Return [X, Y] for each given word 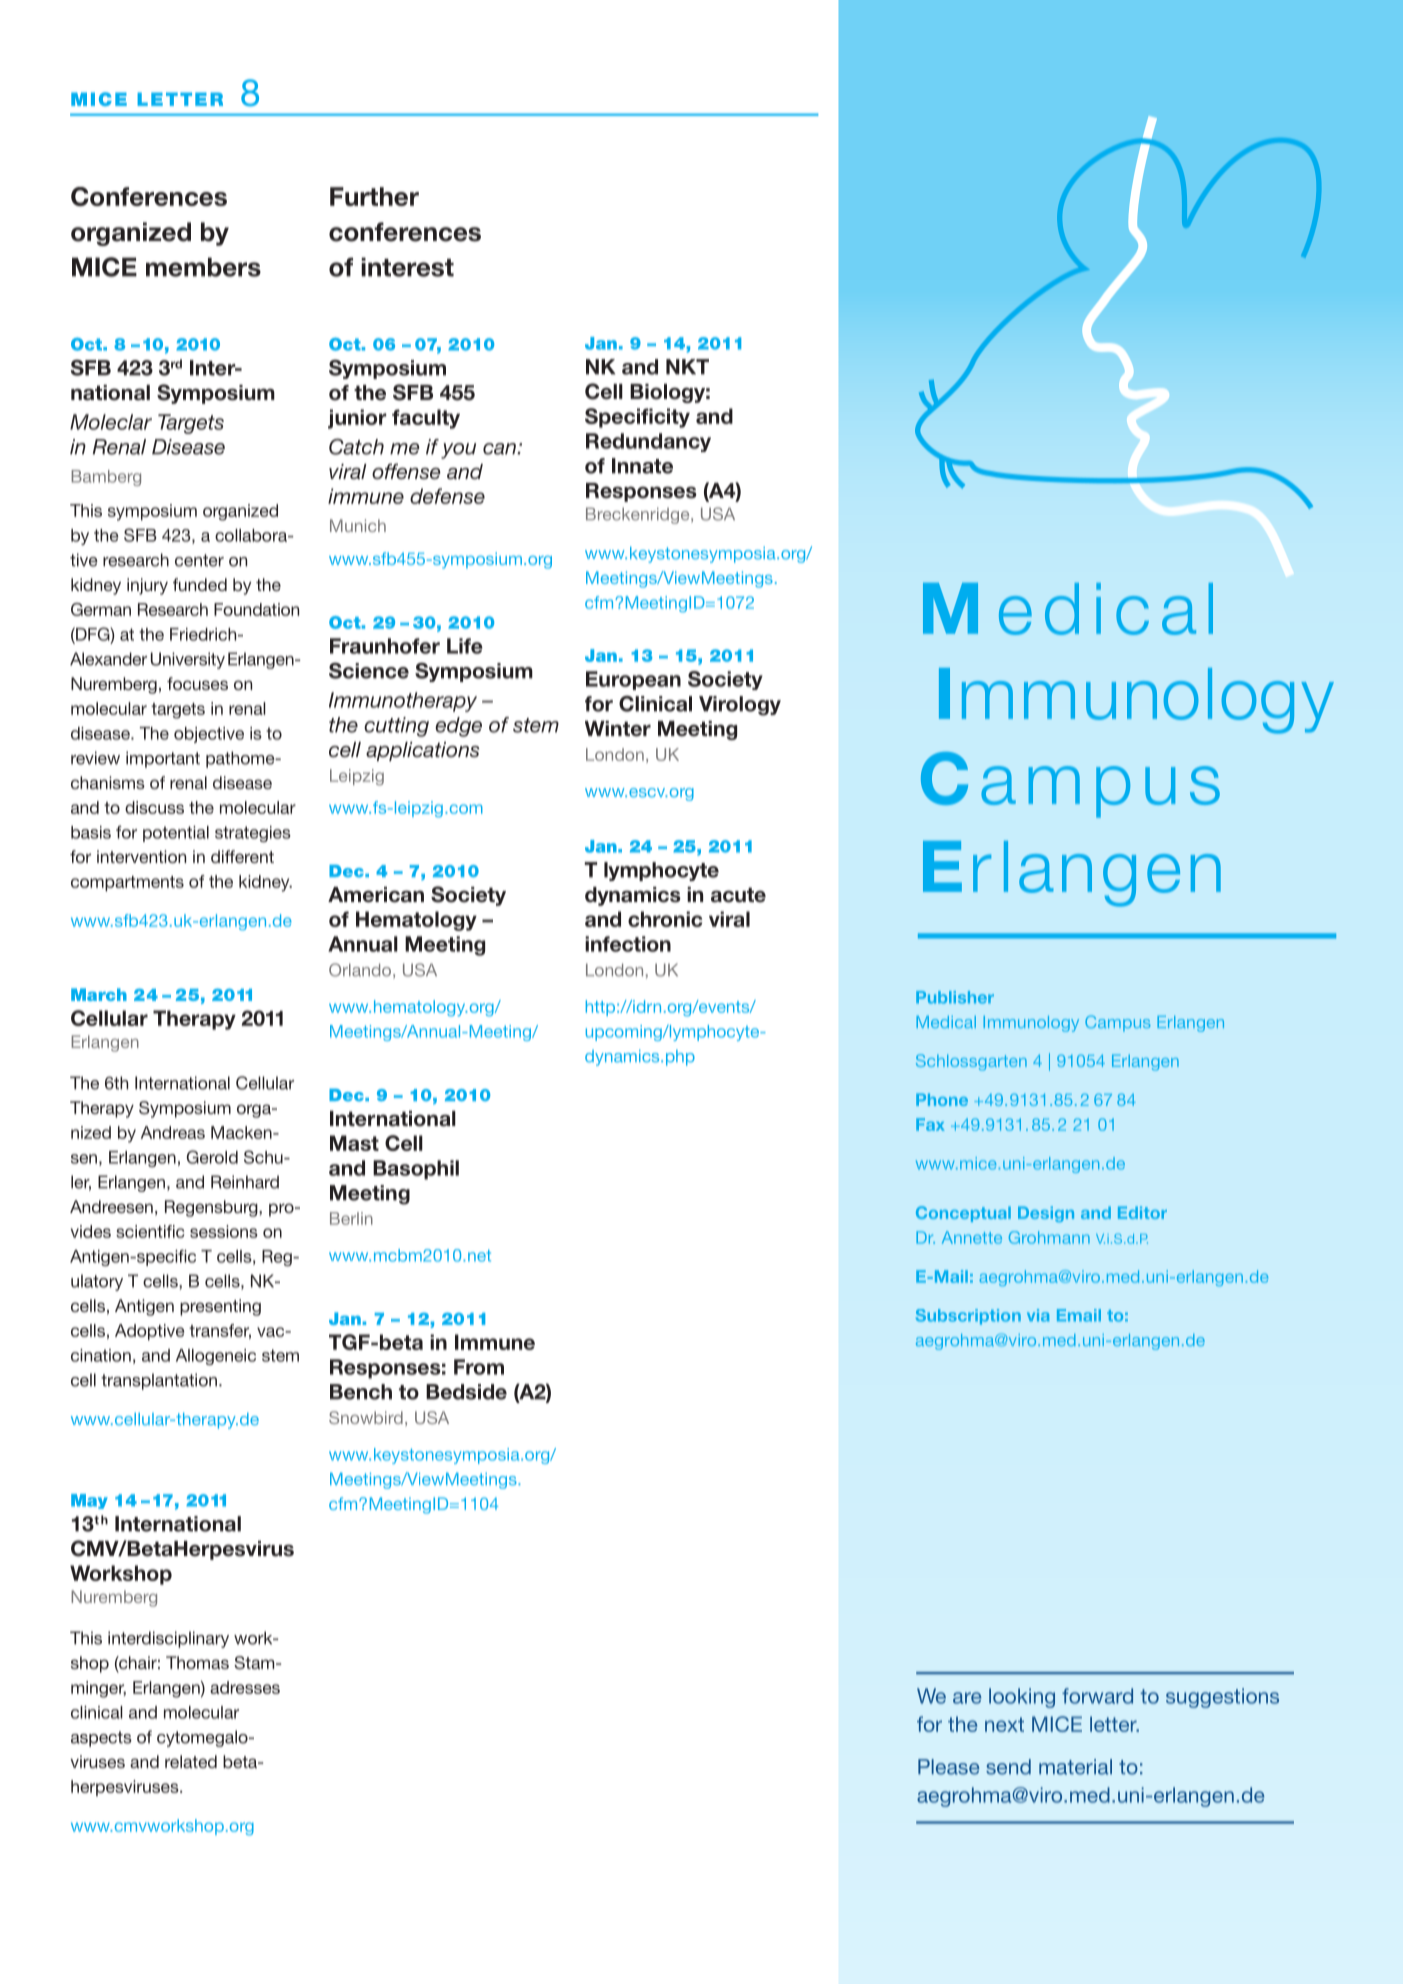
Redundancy [648, 442]
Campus [1118, 1023]
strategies [253, 834]
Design [1046, 1214]
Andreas [173, 1132]
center [199, 560]
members [203, 267]
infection [628, 944]
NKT [687, 367]
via [1038, 1315]
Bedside [466, 1392]
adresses [245, 1687]
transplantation [159, 1381]
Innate [642, 466]
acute [738, 895]
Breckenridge [639, 515]
